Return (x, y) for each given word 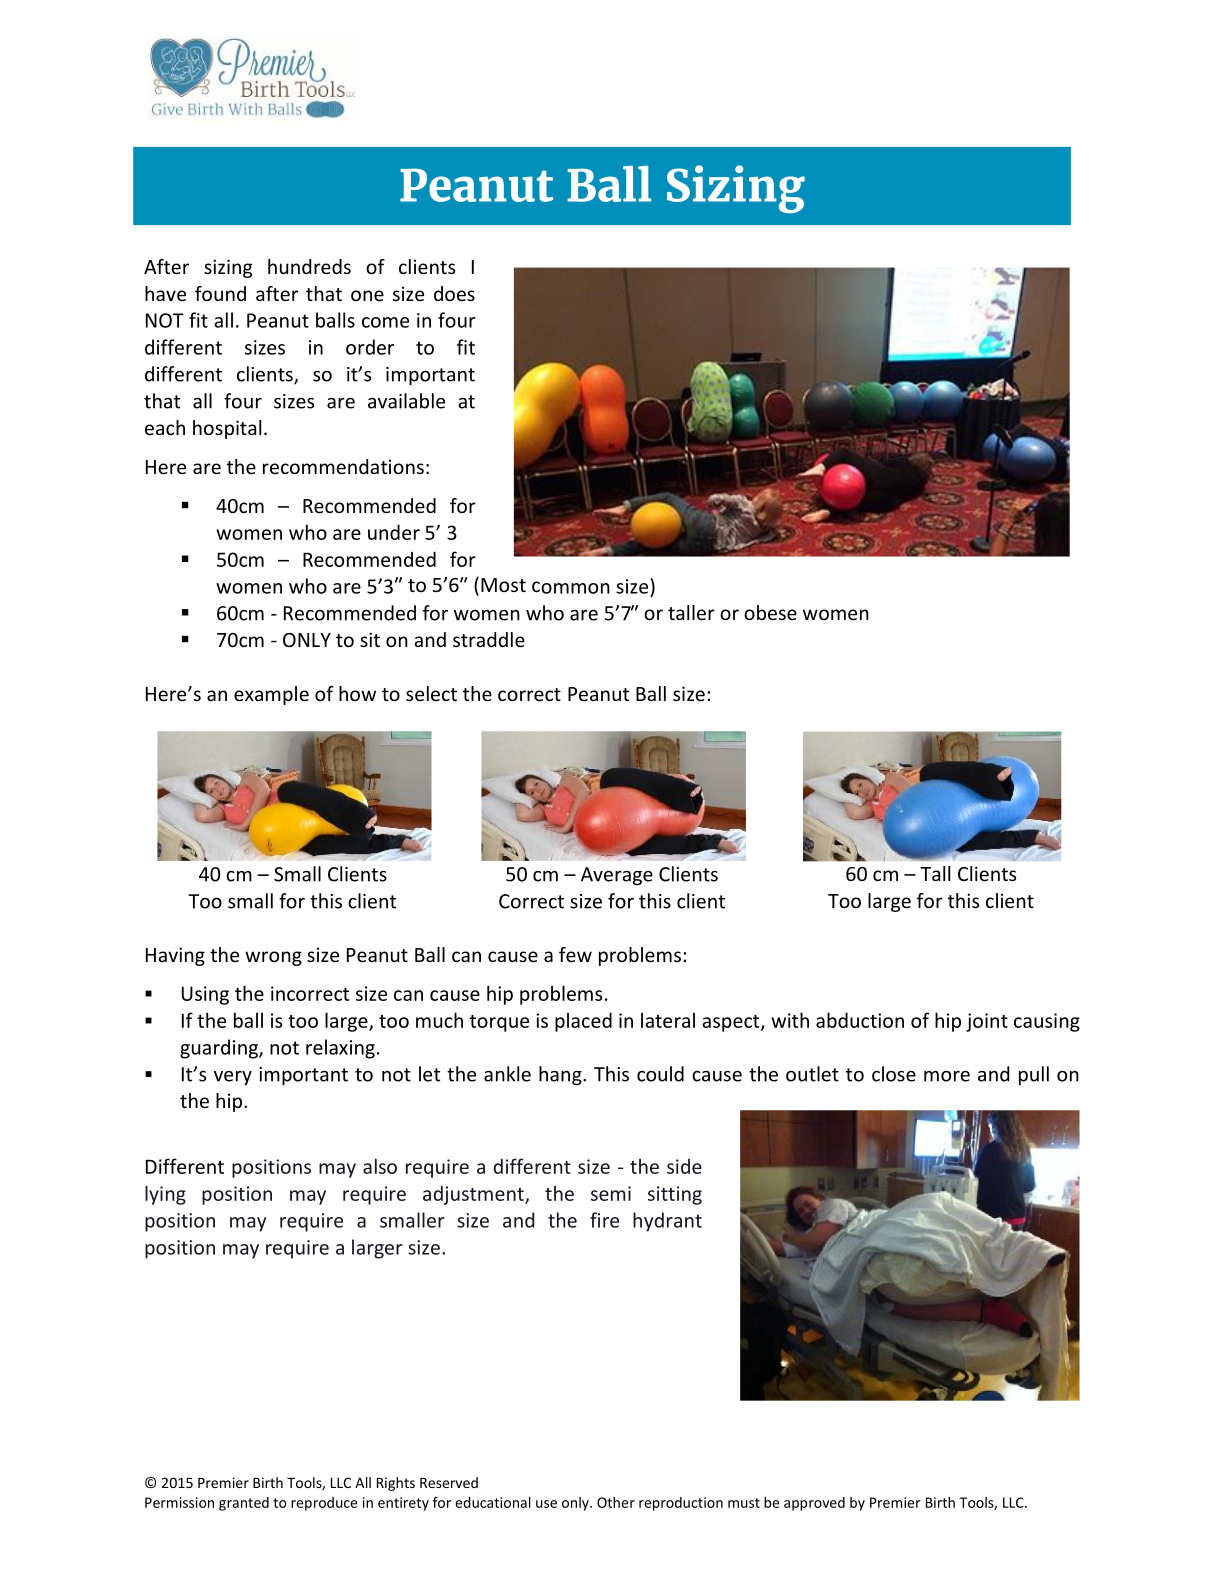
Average (617, 876)
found (220, 293)
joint (987, 1022)
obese (770, 612)
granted (244, 1504)
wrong (273, 958)
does (454, 293)
